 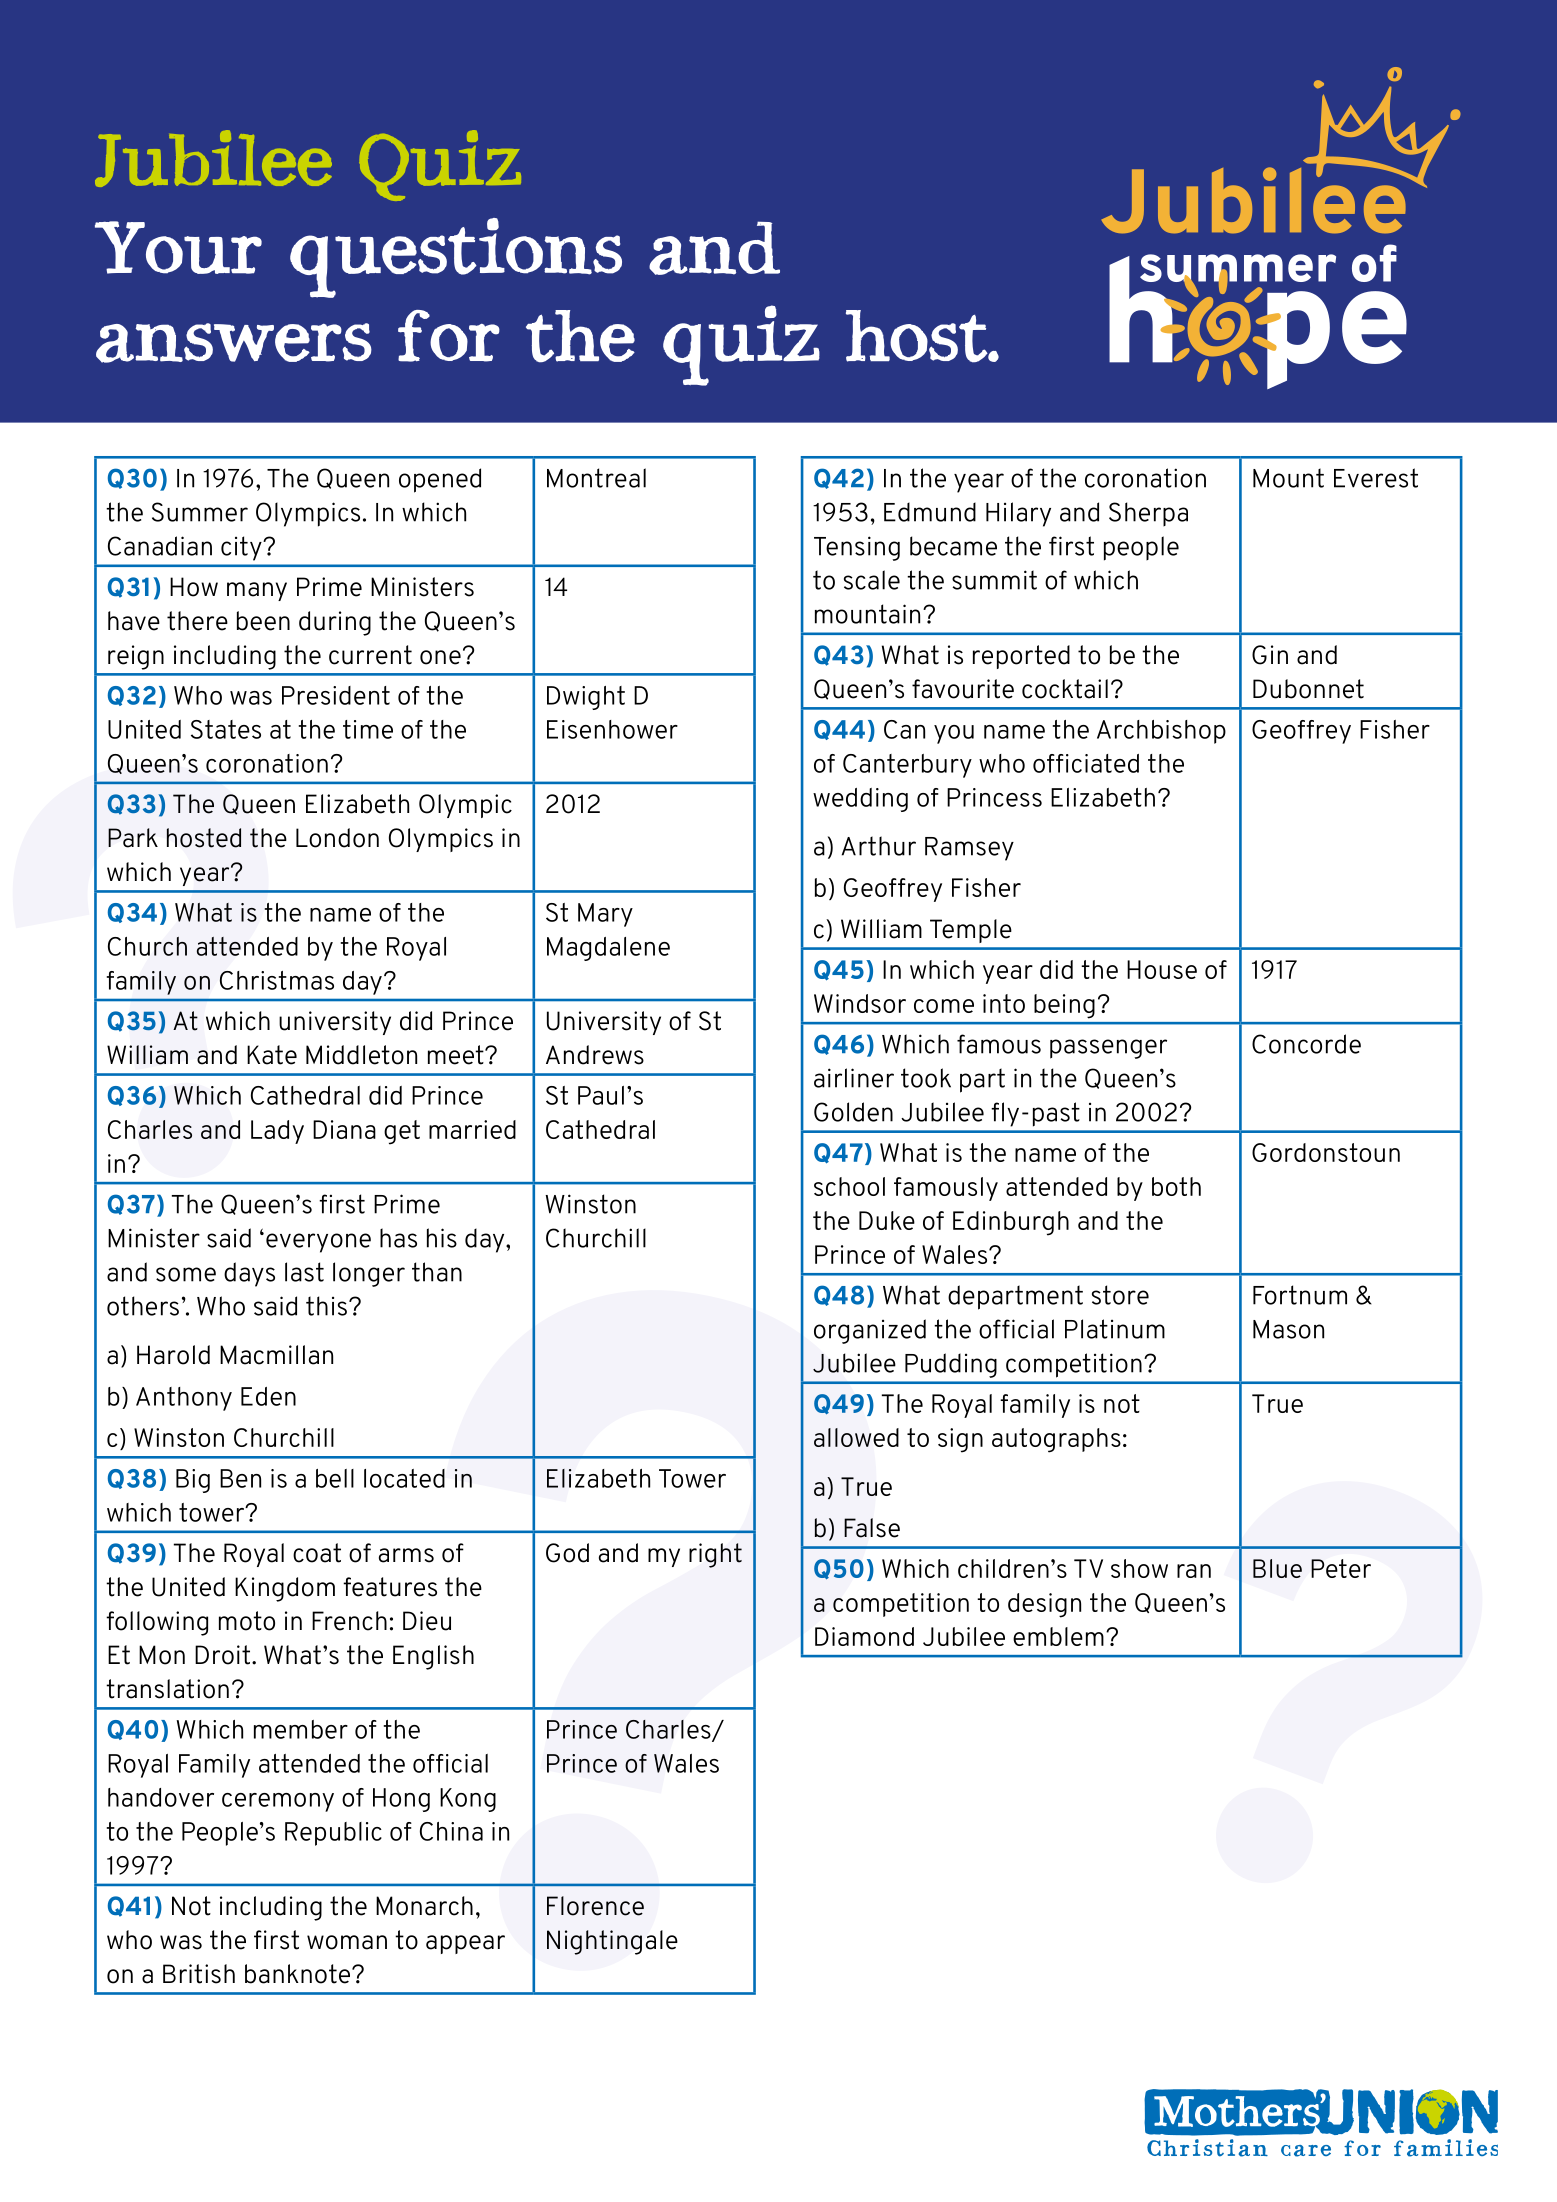 I want to click on Lady, so click(x=277, y=1132).
